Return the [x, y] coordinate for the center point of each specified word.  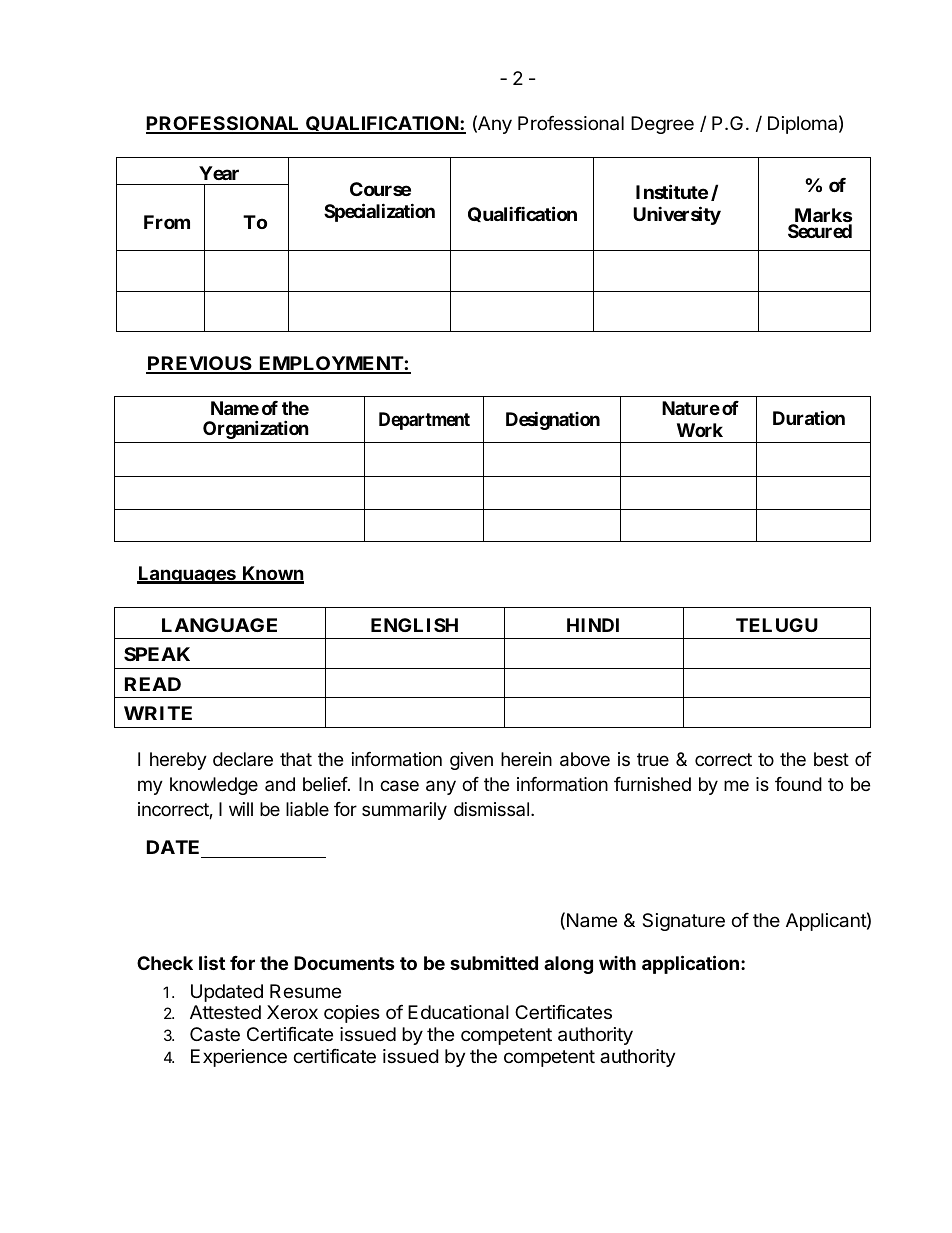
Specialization [379, 212]
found [798, 784]
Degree [662, 125]
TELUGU [777, 625]
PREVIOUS [200, 364]
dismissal [491, 809]
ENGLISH [414, 625]
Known [272, 574]
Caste [215, 1034]
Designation [553, 420]
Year [219, 173]
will [241, 809]
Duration [809, 417]
